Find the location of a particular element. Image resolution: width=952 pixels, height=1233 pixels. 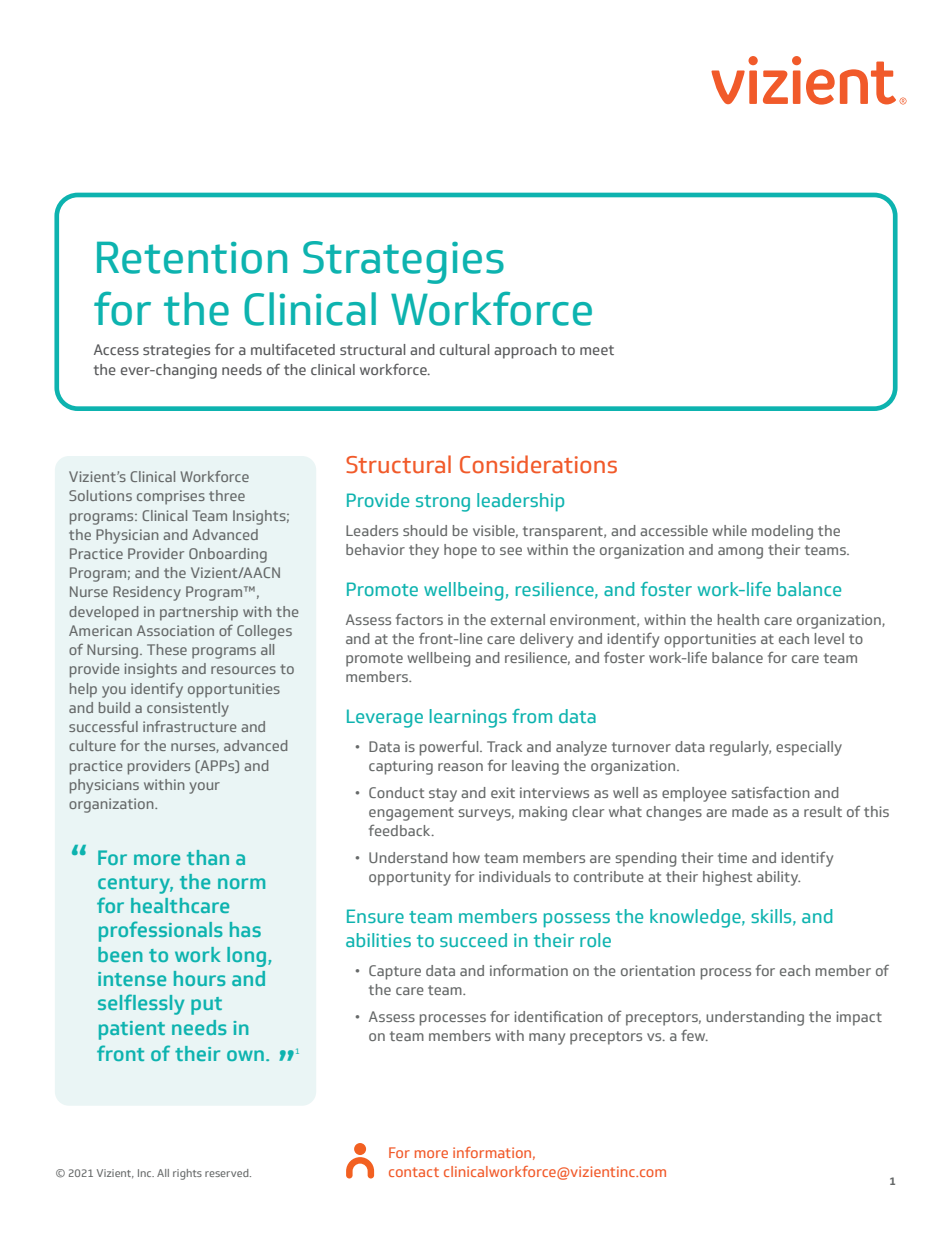

modeling is located at coordinates (782, 532).
